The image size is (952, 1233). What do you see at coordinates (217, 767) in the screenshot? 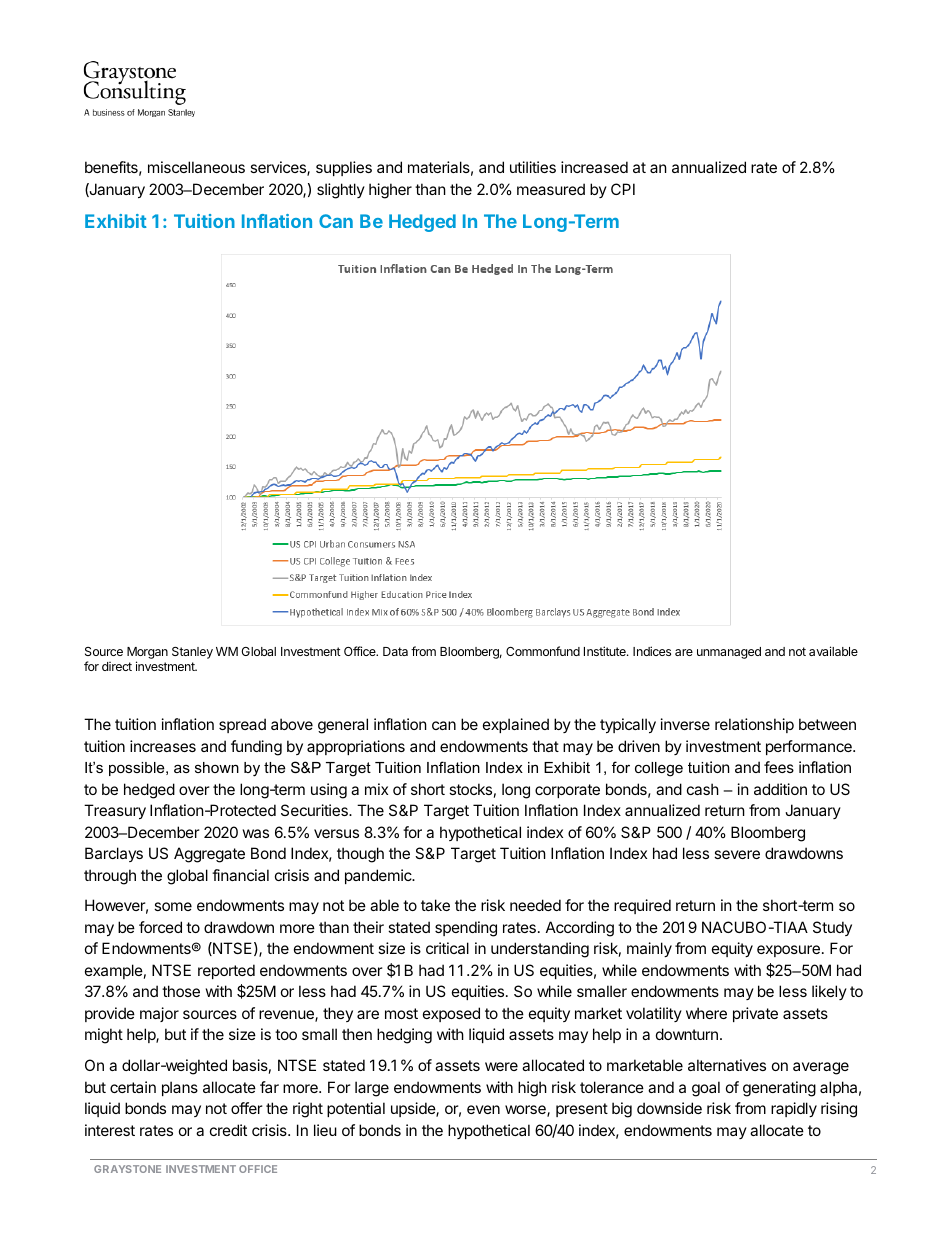
I see `shown` at bounding box center [217, 767].
